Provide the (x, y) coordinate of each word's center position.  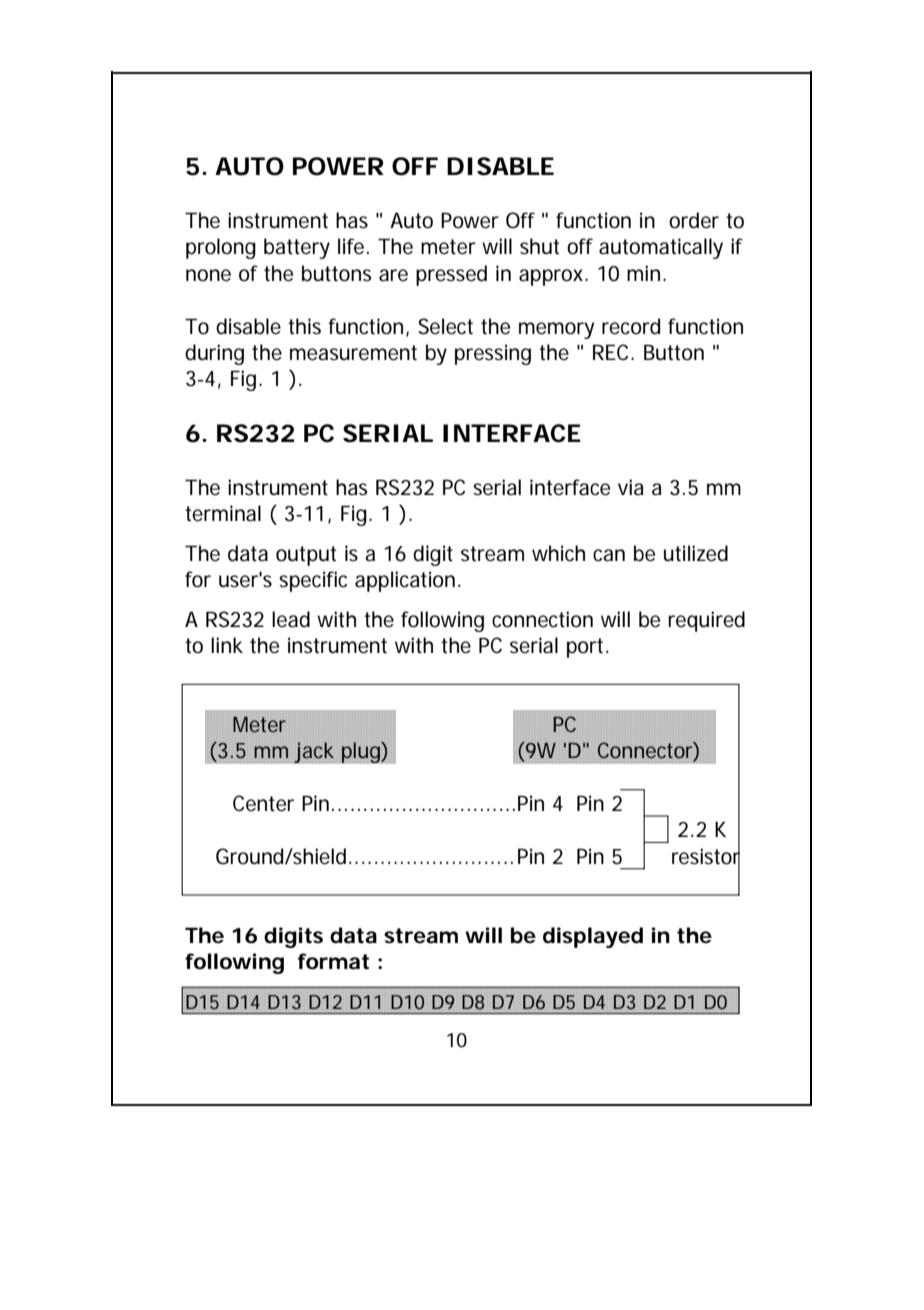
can (609, 555)
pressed (451, 275)
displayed (593, 937)
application (407, 581)
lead (291, 619)
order (694, 220)
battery (297, 248)
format (333, 961)
